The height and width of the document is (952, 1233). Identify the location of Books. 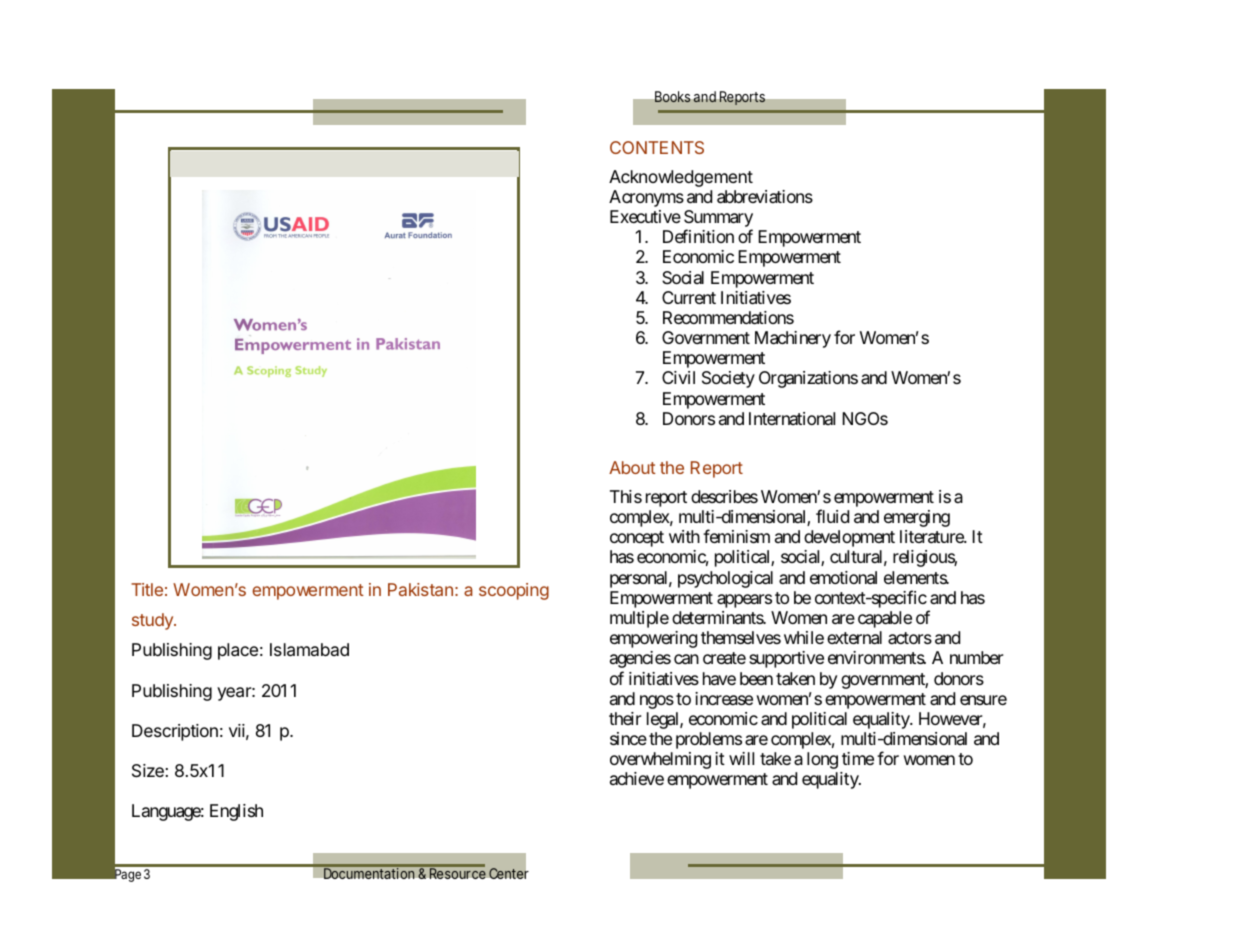
(673, 97).
